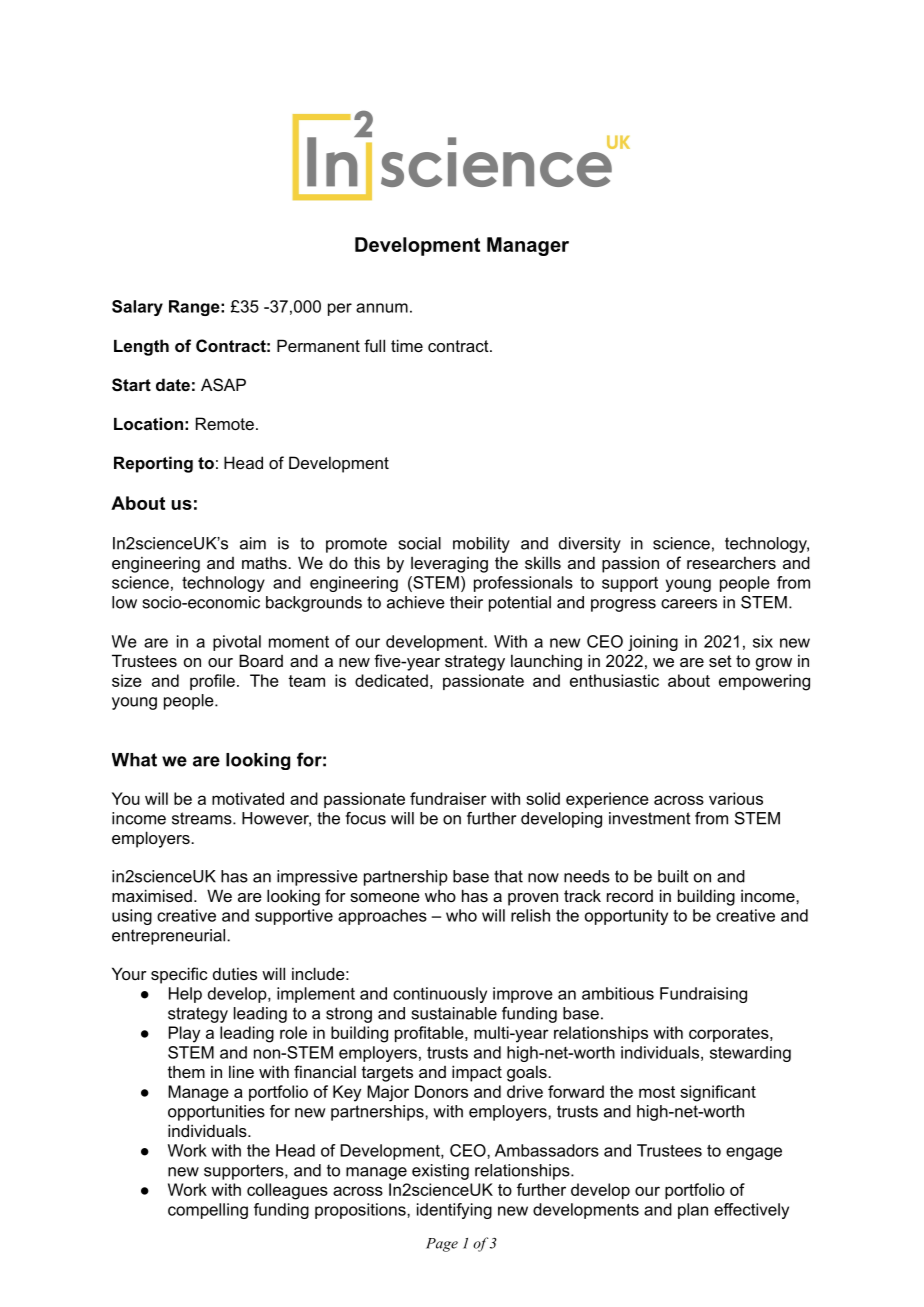  I want to click on Play, so click(184, 1034).
